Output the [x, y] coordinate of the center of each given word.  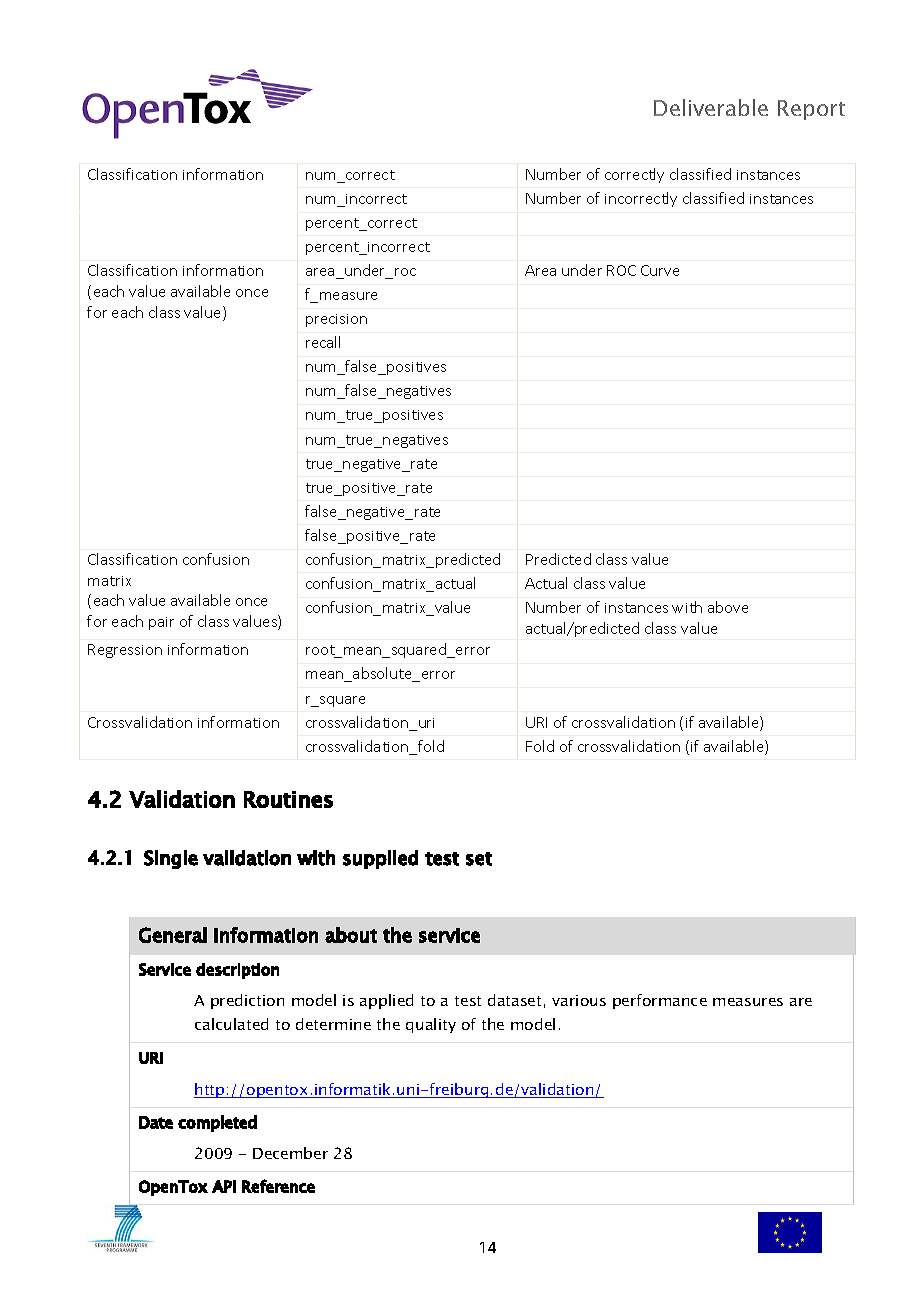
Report [811, 110]
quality [431, 1025]
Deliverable [711, 107]
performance [660, 1001]
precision [336, 320]
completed [217, 1123]
